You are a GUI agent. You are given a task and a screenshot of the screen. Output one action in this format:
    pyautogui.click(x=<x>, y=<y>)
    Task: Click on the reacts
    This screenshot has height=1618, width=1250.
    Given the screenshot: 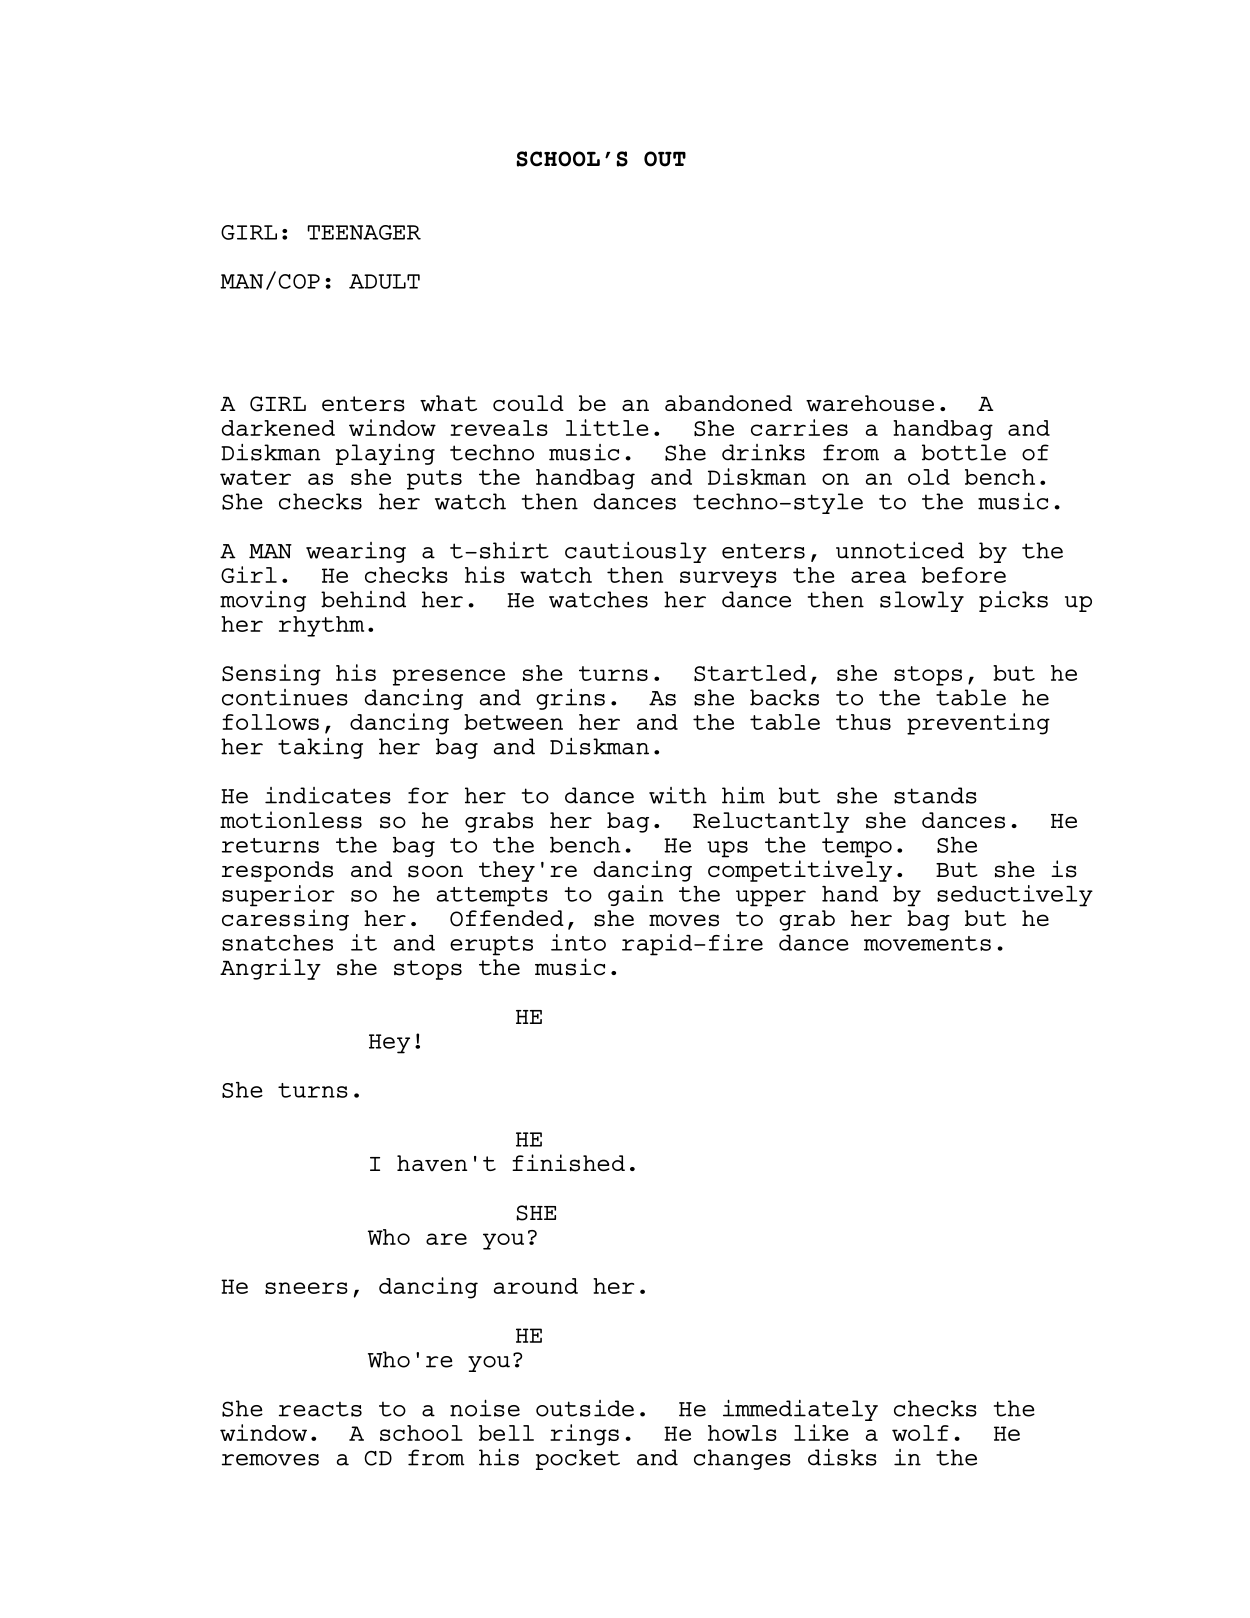 What is the action you would take?
    pyautogui.click(x=320, y=1409)
